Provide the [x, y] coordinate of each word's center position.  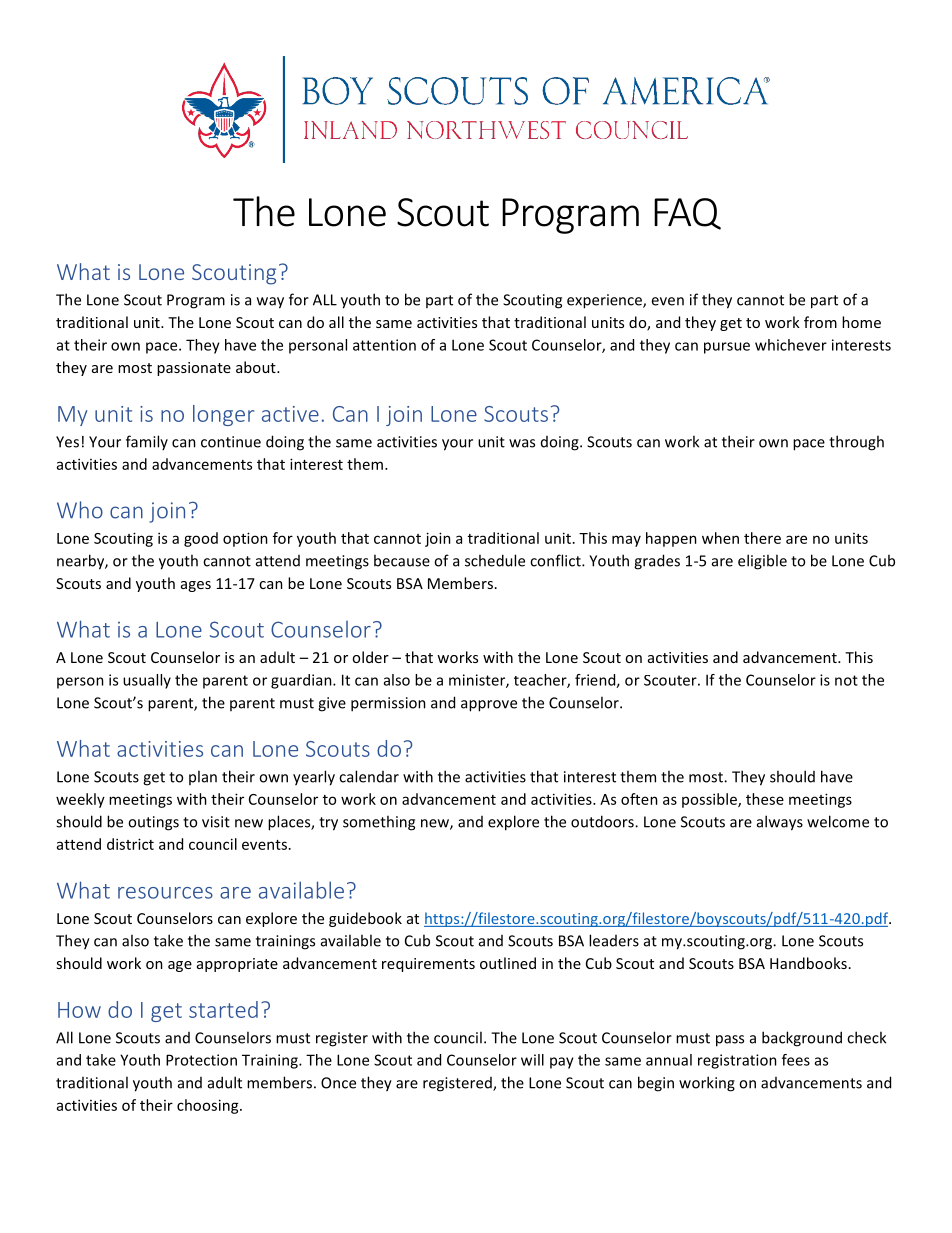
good [201, 539]
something [379, 823]
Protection [201, 1060]
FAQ [687, 214]
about [257, 367]
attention [384, 345]
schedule [495, 560]
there [762, 538]
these [765, 799]
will [532, 1060]
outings [153, 823]
